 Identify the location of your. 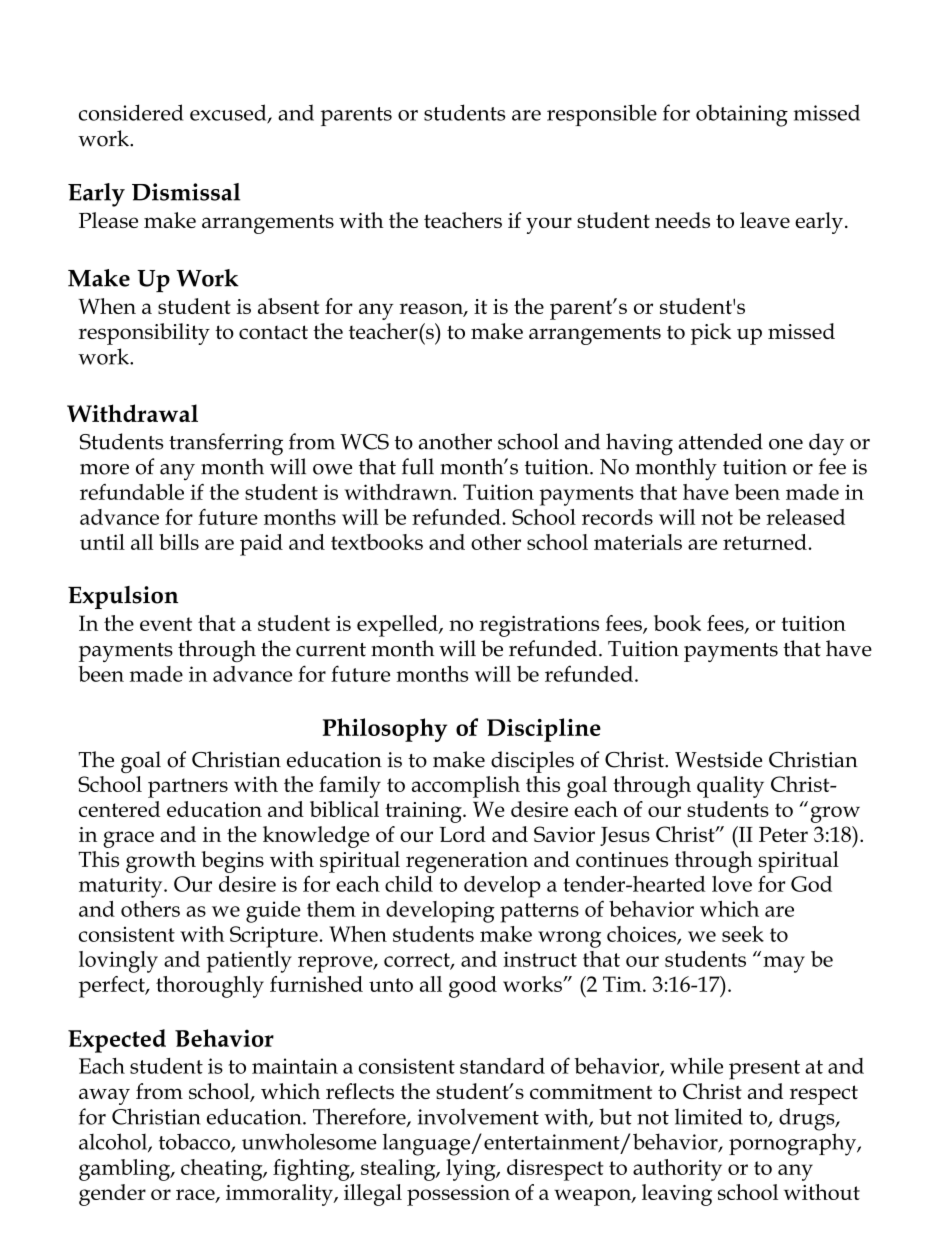
(549, 225).
